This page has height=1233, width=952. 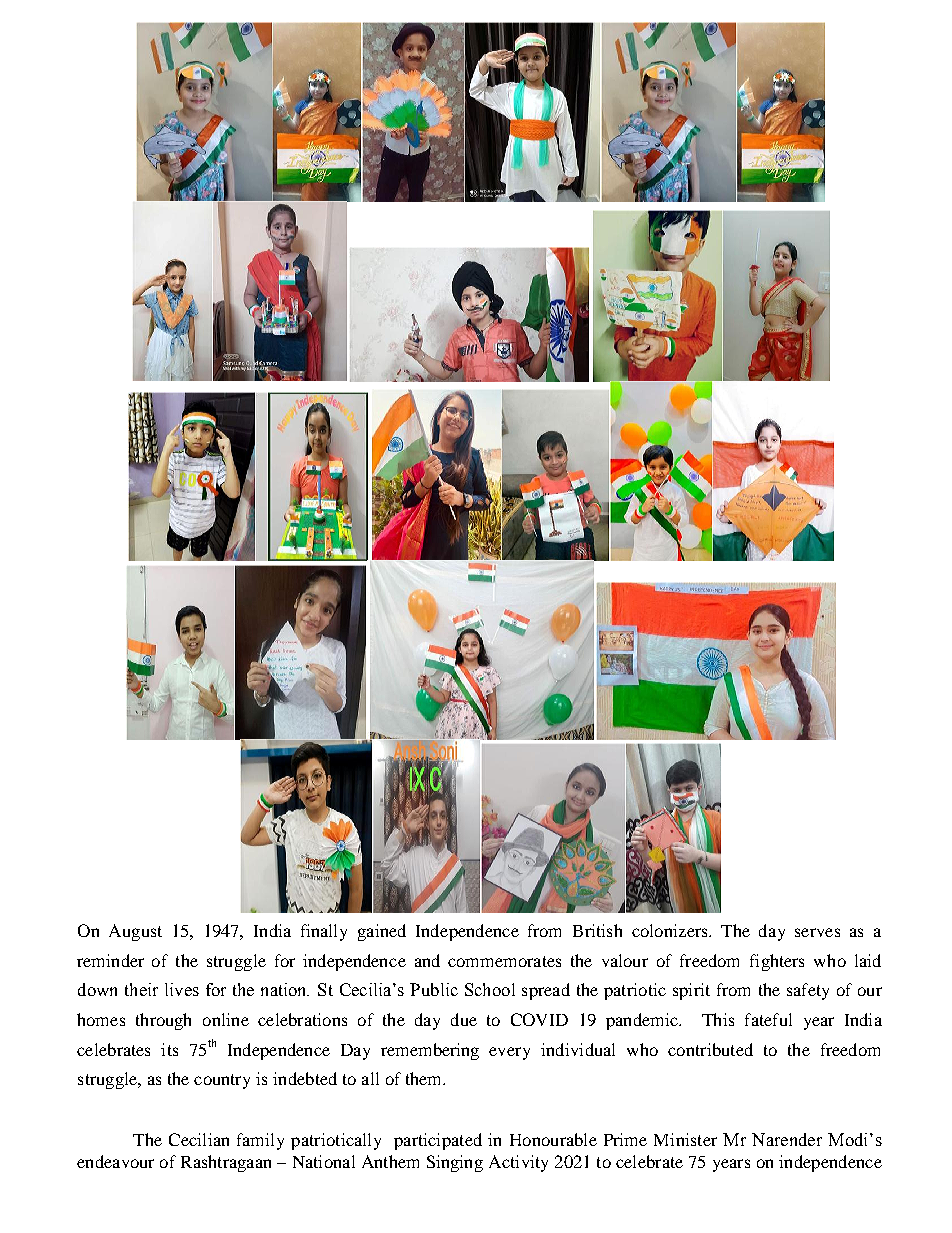 I want to click on August, so click(x=135, y=932).
